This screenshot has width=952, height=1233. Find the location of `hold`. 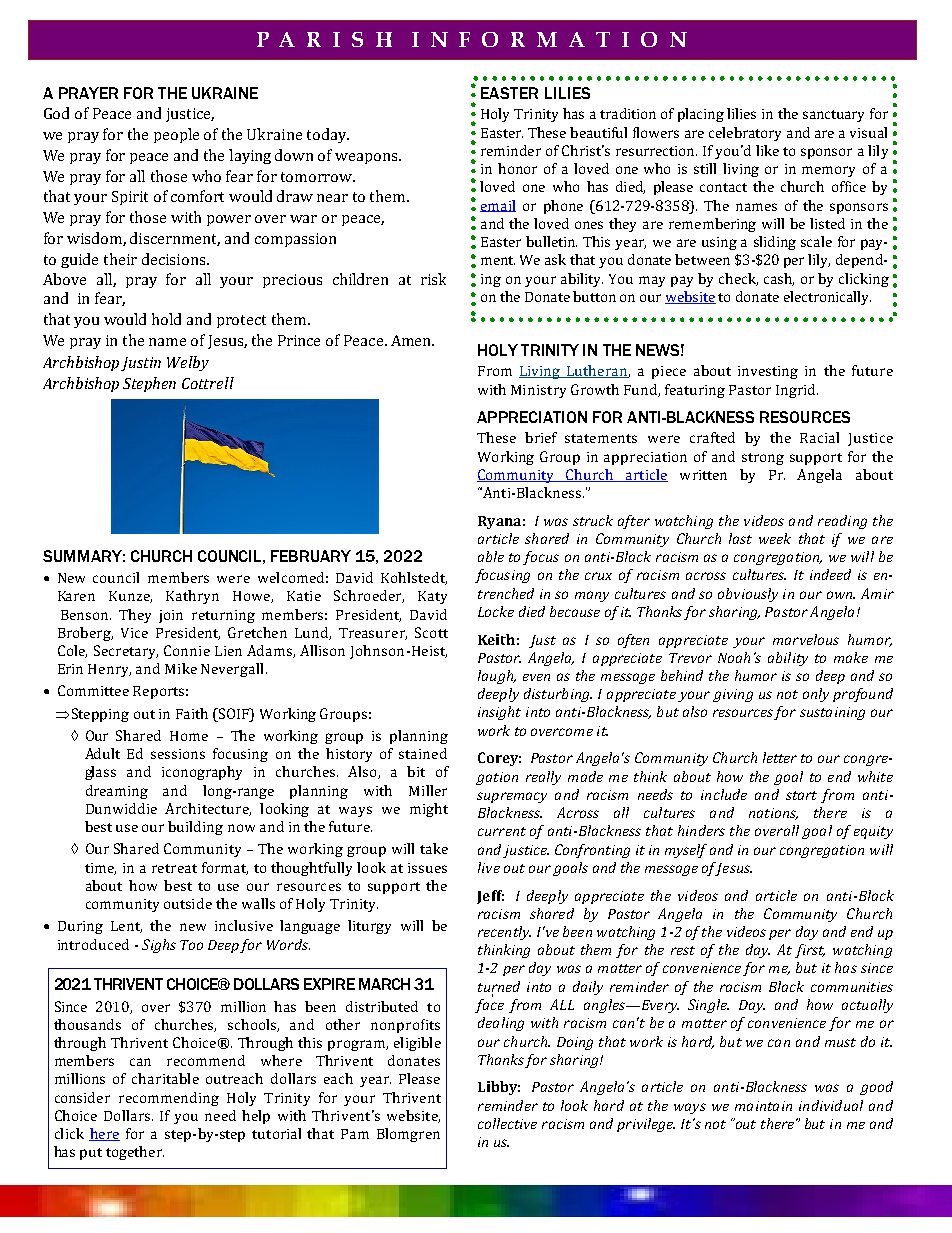

hold is located at coordinates (166, 319).
